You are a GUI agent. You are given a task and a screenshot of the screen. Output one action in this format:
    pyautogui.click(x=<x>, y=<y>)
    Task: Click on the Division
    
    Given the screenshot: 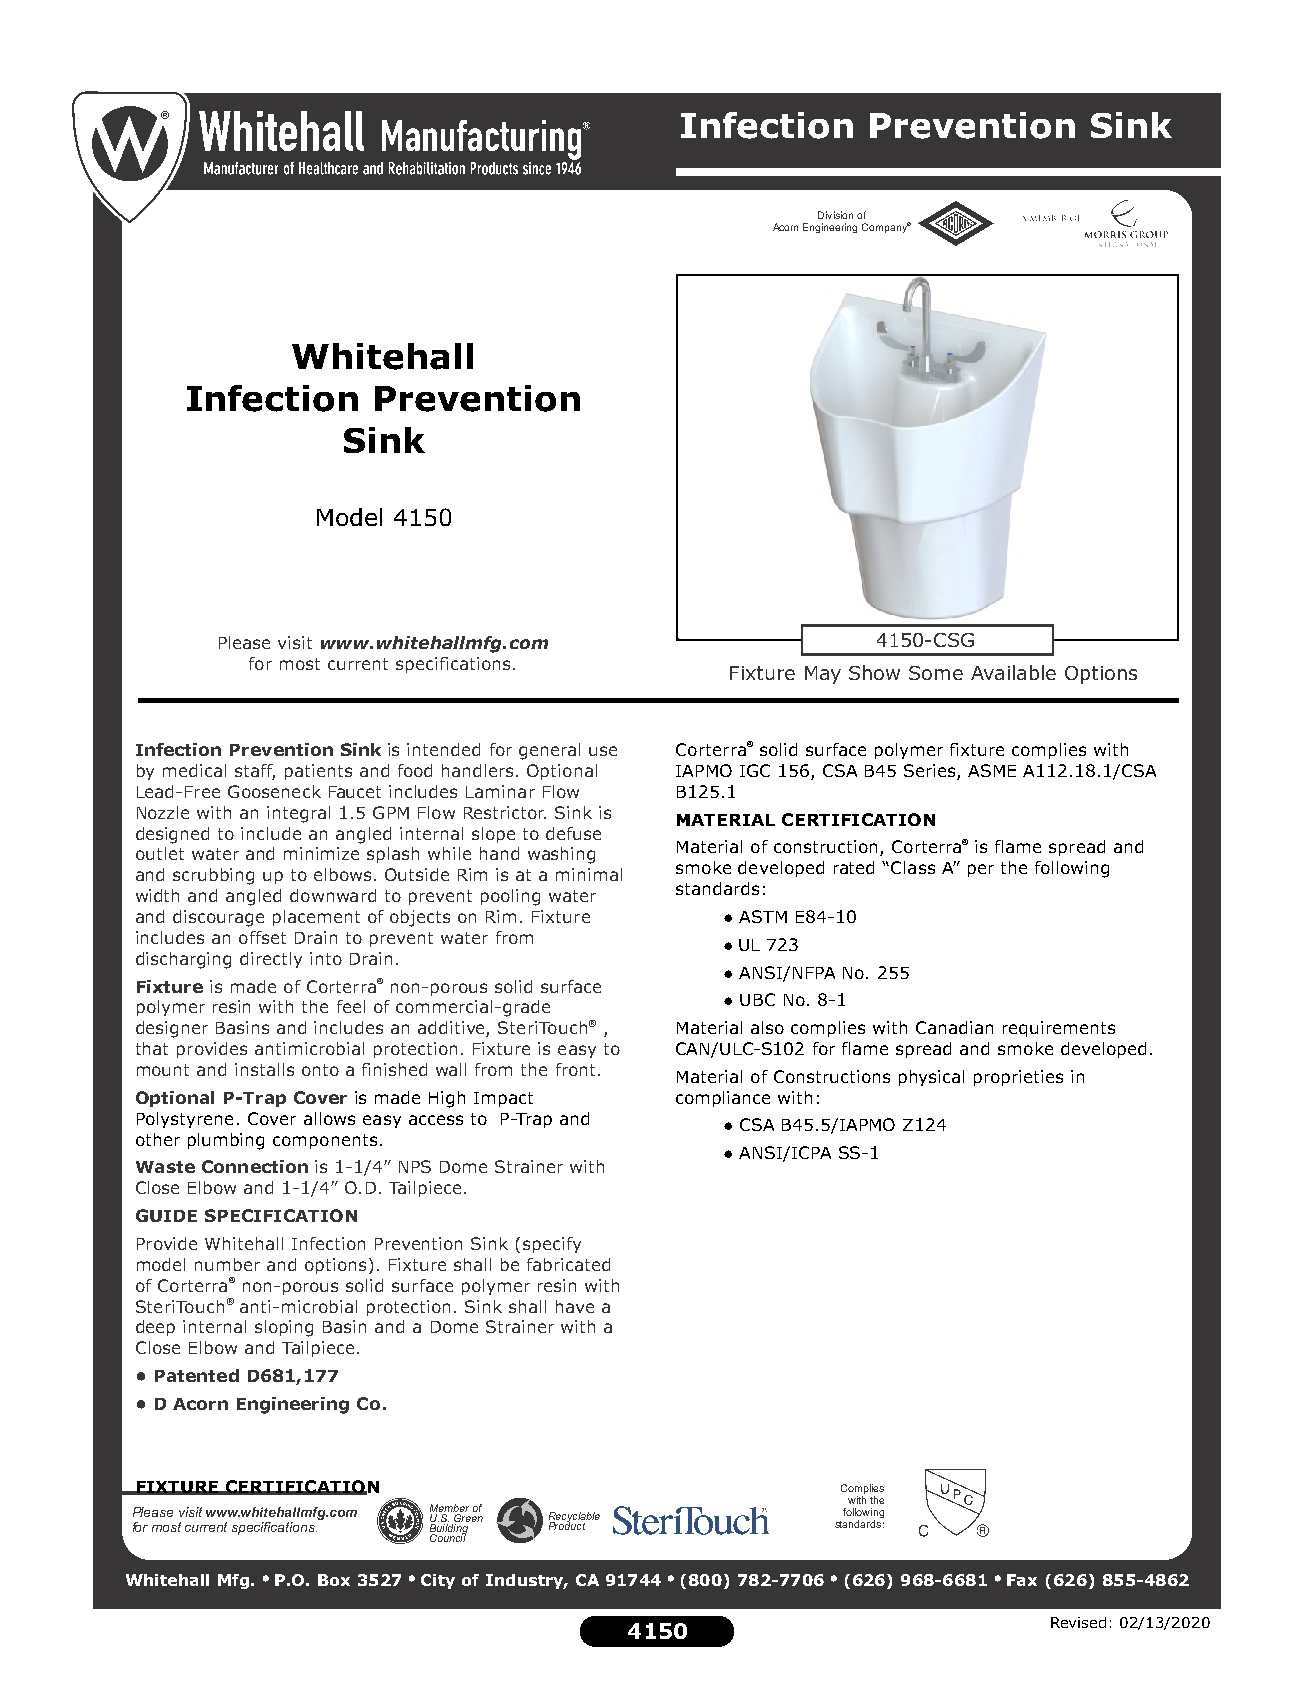 What is the action you would take?
    pyautogui.click(x=835, y=215)
